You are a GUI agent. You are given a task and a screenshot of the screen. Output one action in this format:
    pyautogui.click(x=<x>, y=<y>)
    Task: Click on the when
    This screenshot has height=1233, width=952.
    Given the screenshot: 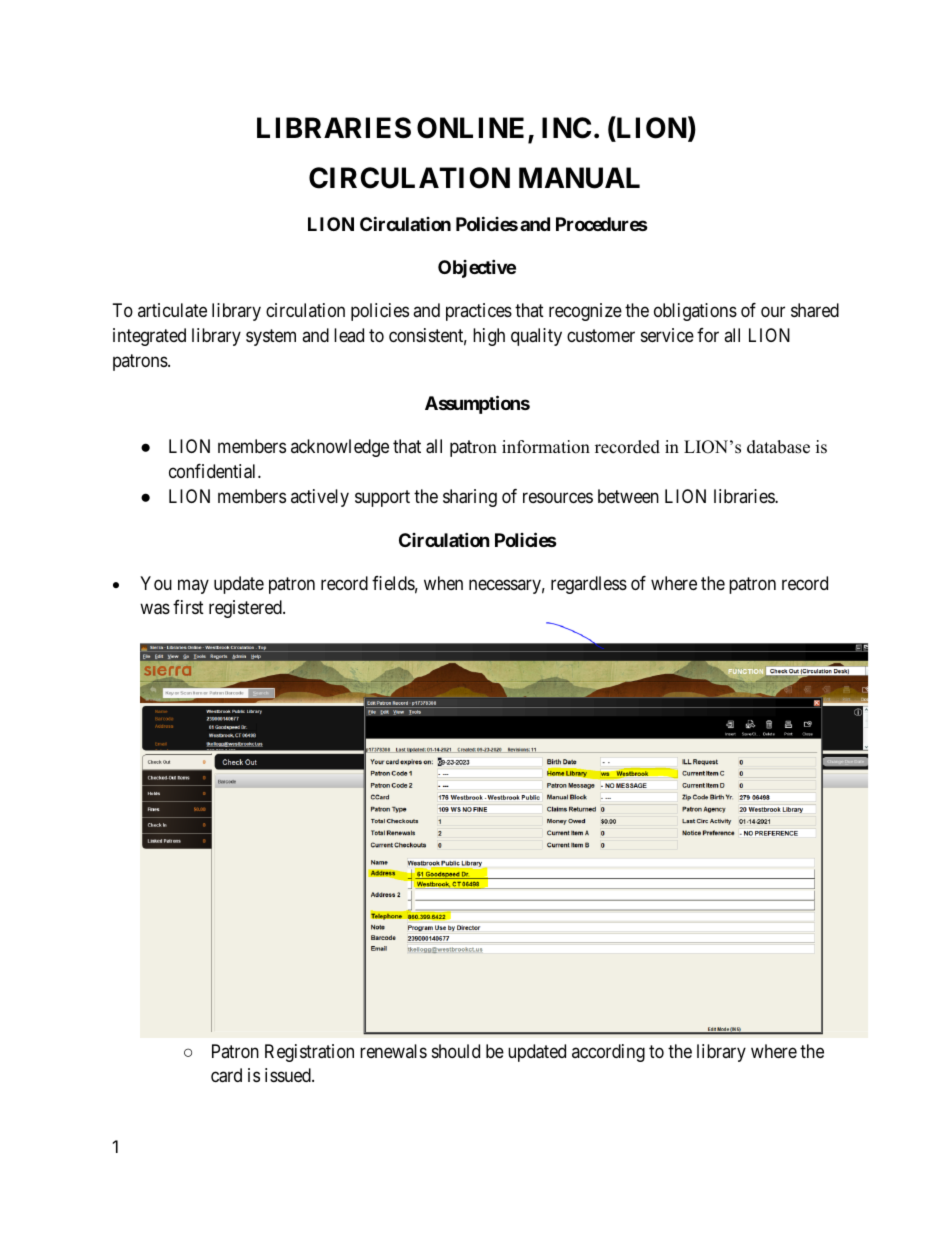 What is the action you would take?
    pyautogui.click(x=443, y=583)
